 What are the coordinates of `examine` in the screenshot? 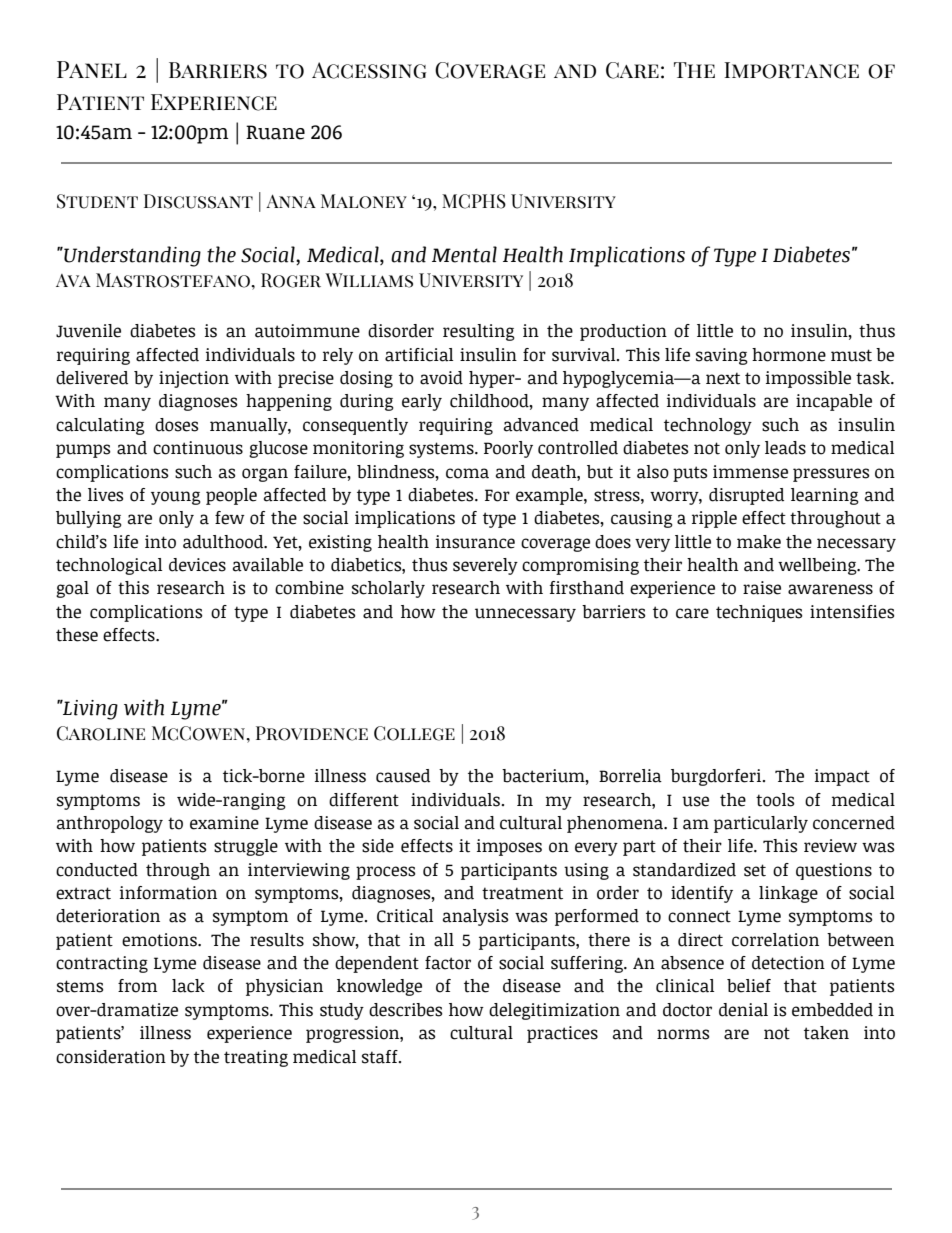 It's located at (224, 823).
